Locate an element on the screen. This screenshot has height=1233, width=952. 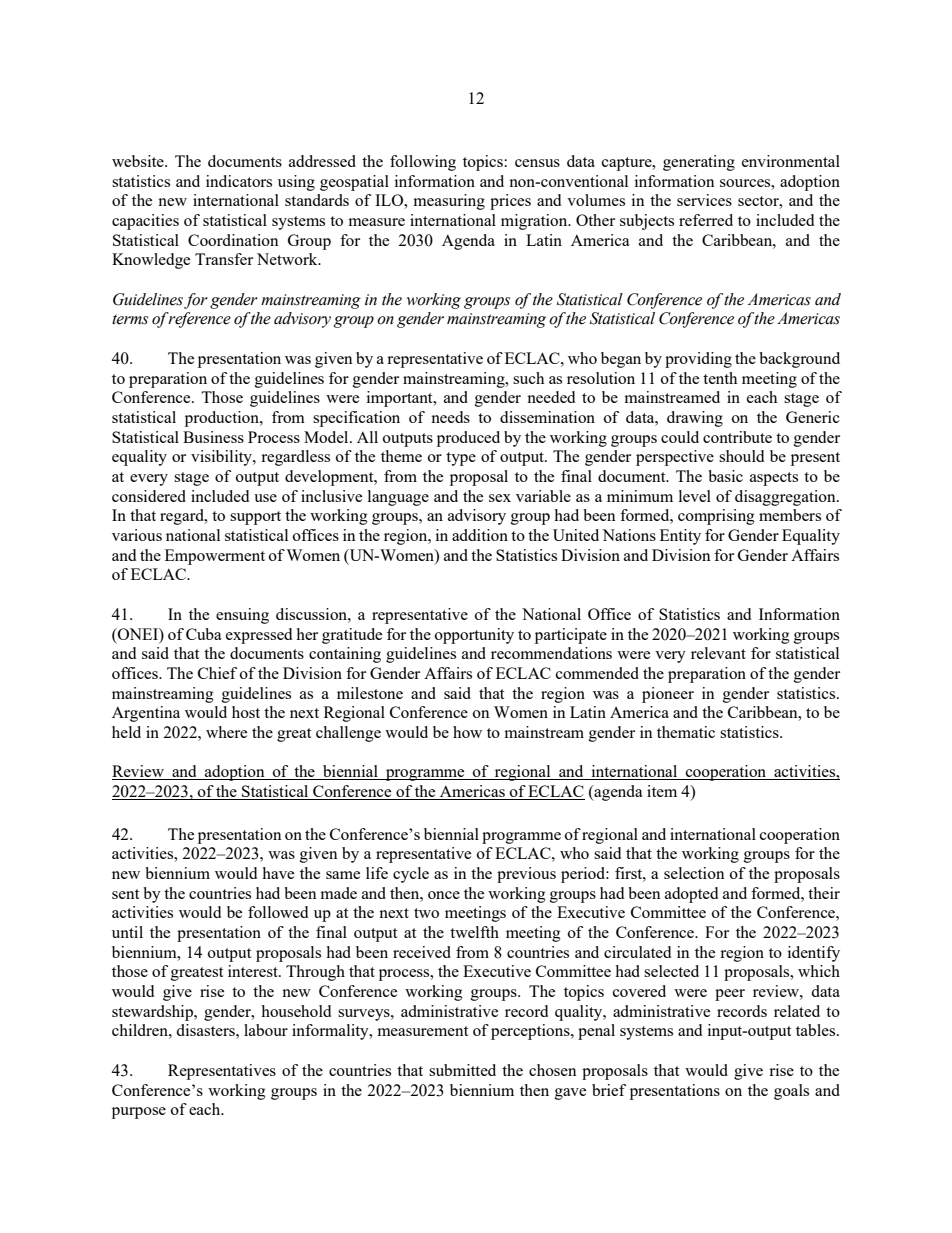
Cuba is located at coordinates (204, 634).
